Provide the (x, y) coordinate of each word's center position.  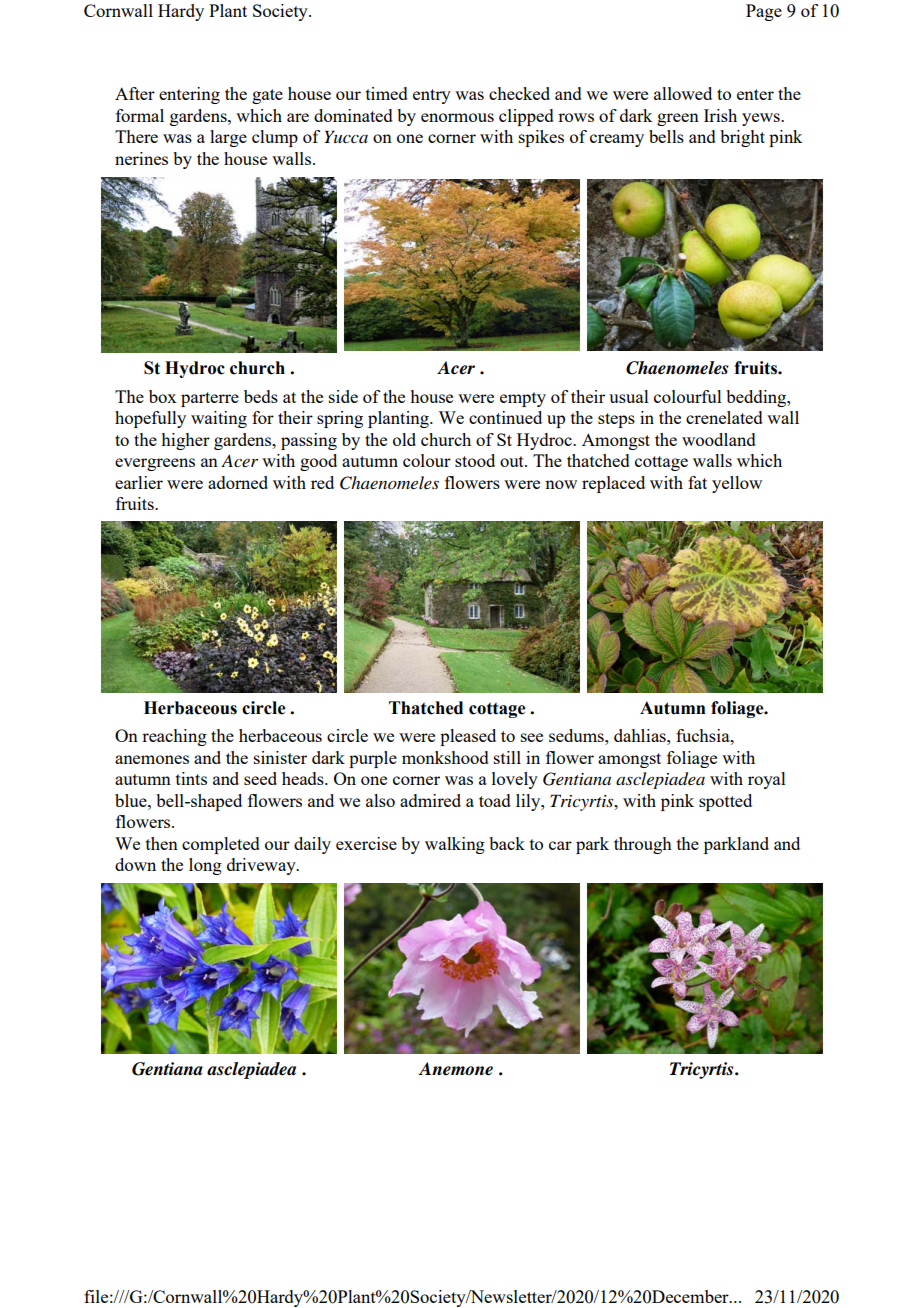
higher (185, 441)
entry (432, 96)
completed (221, 845)
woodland (719, 439)
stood (475, 460)
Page (764, 12)
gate (267, 96)
